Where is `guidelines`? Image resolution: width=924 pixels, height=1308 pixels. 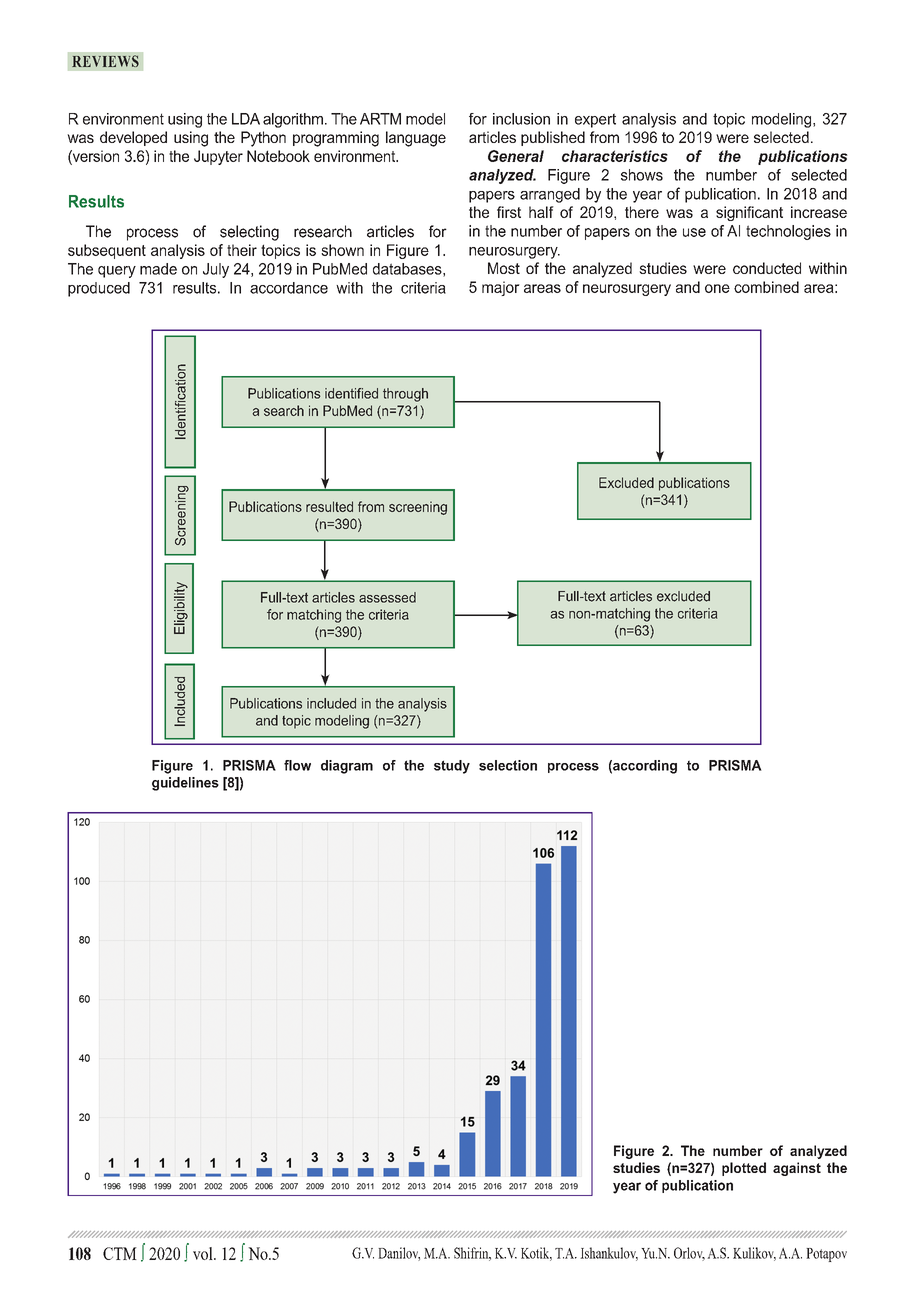 guidelines is located at coordinates (185, 784).
